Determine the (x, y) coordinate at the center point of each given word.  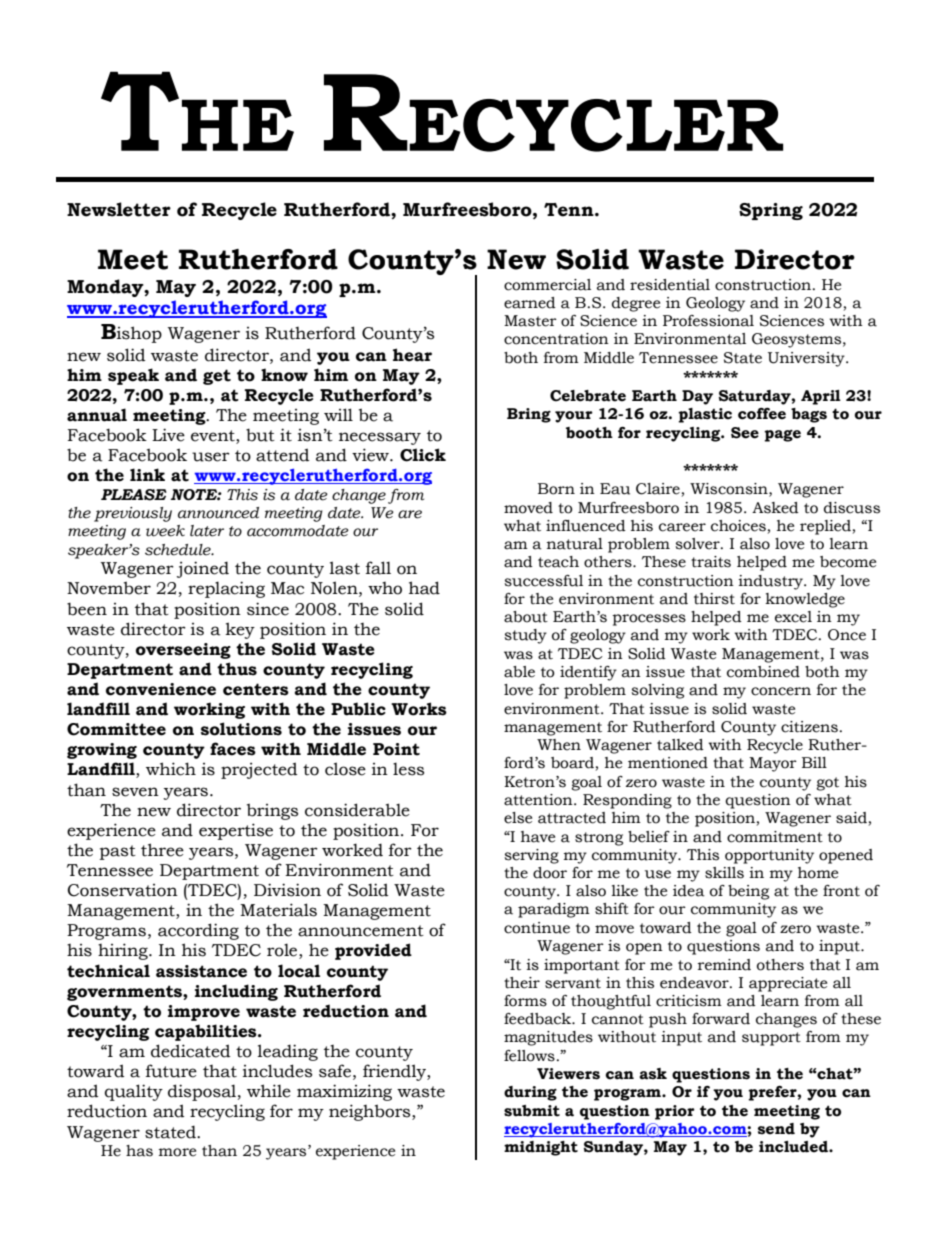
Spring (771, 211)
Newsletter (119, 209)
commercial (547, 285)
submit (532, 1111)
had (424, 588)
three (162, 850)
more (177, 1152)
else (518, 818)
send (776, 1129)
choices (738, 526)
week (165, 531)
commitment (775, 837)
